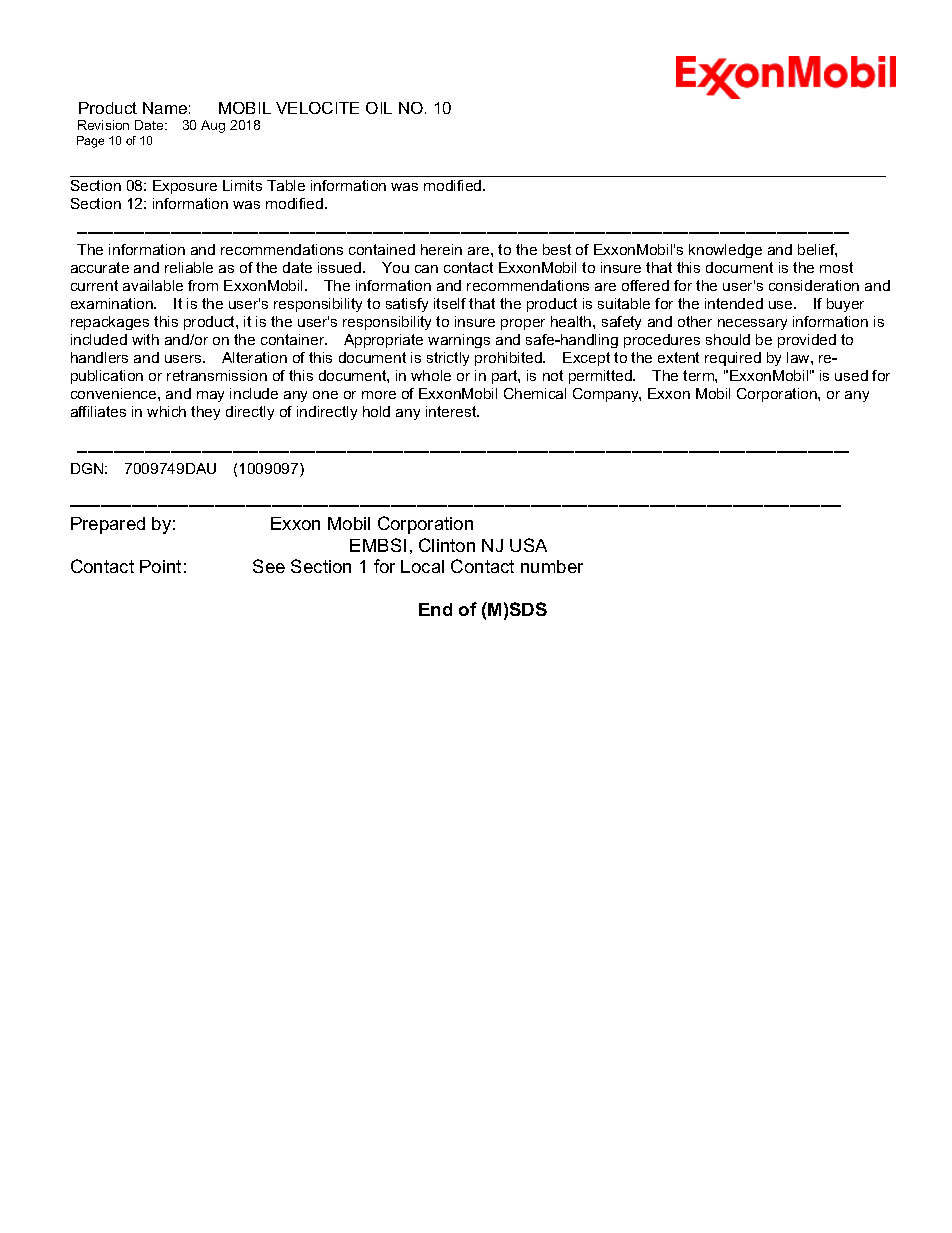 This screenshot has width=952, height=1233. What do you see at coordinates (447, 545) in the screenshot?
I see `Clinton` at bounding box center [447, 545].
